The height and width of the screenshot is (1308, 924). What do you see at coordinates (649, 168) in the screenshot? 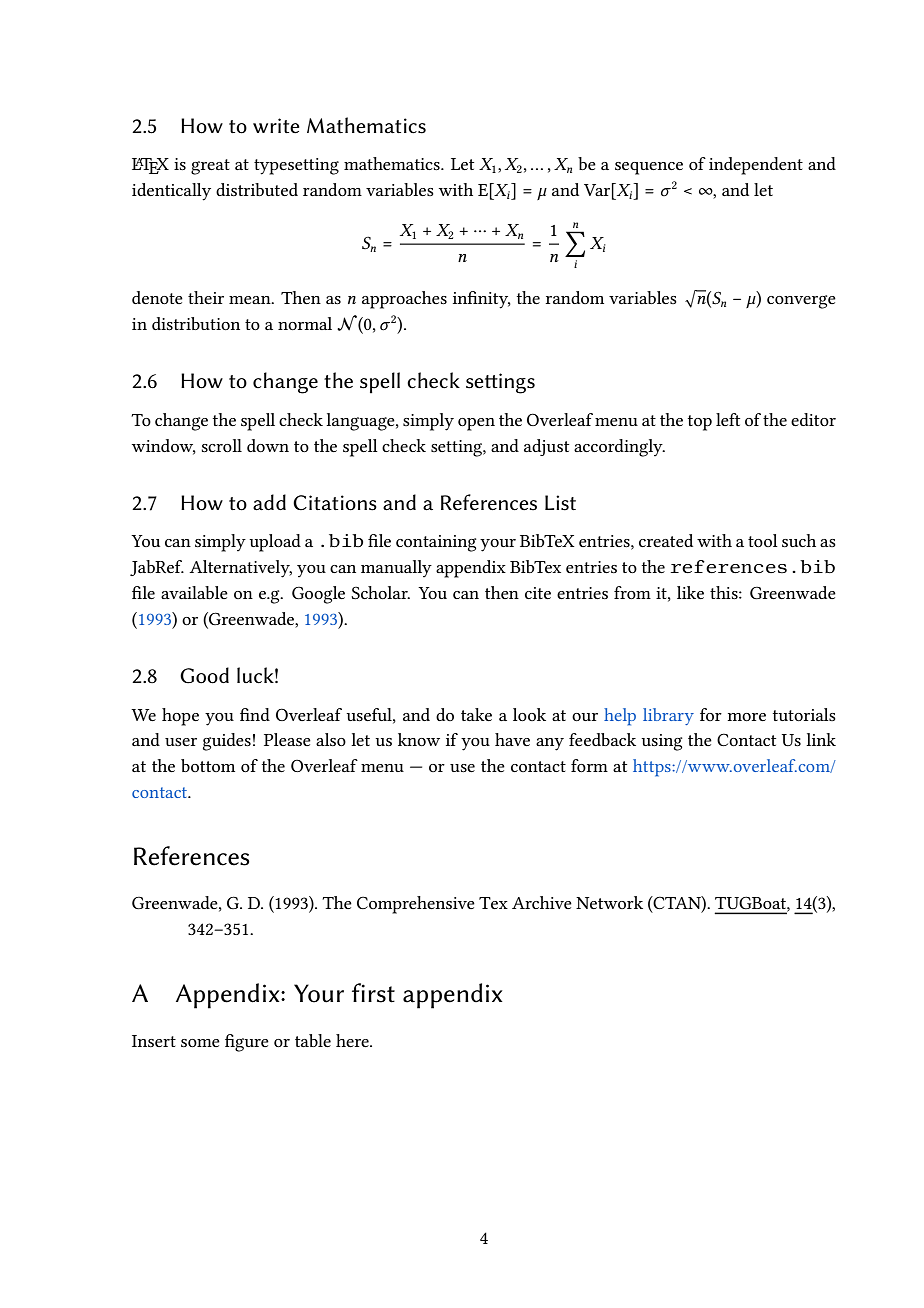
I see `sequence` at bounding box center [649, 168].
